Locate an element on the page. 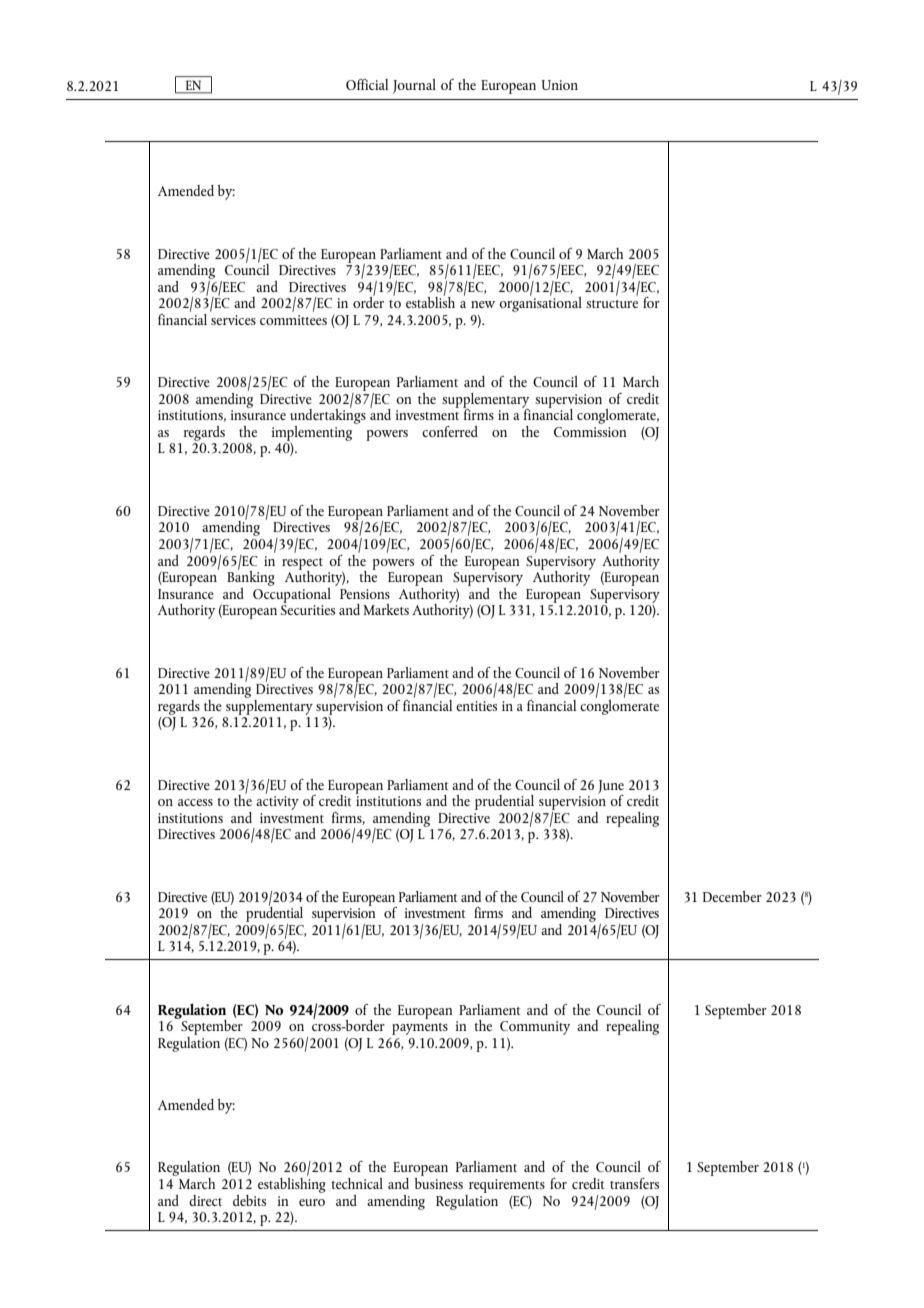  Official is located at coordinates (367, 84).
